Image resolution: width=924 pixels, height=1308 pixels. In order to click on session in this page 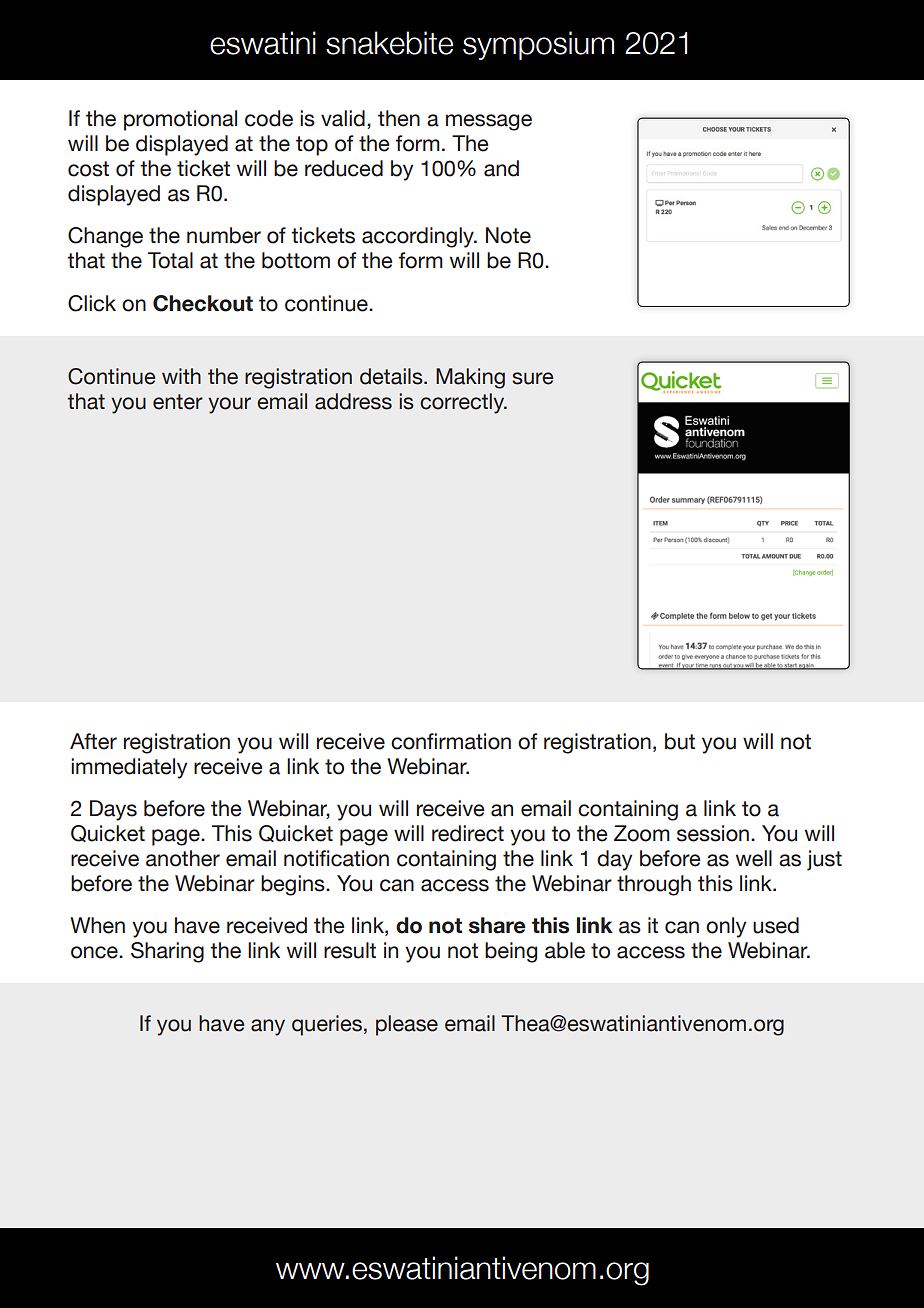, I will do `click(713, 833)`.
